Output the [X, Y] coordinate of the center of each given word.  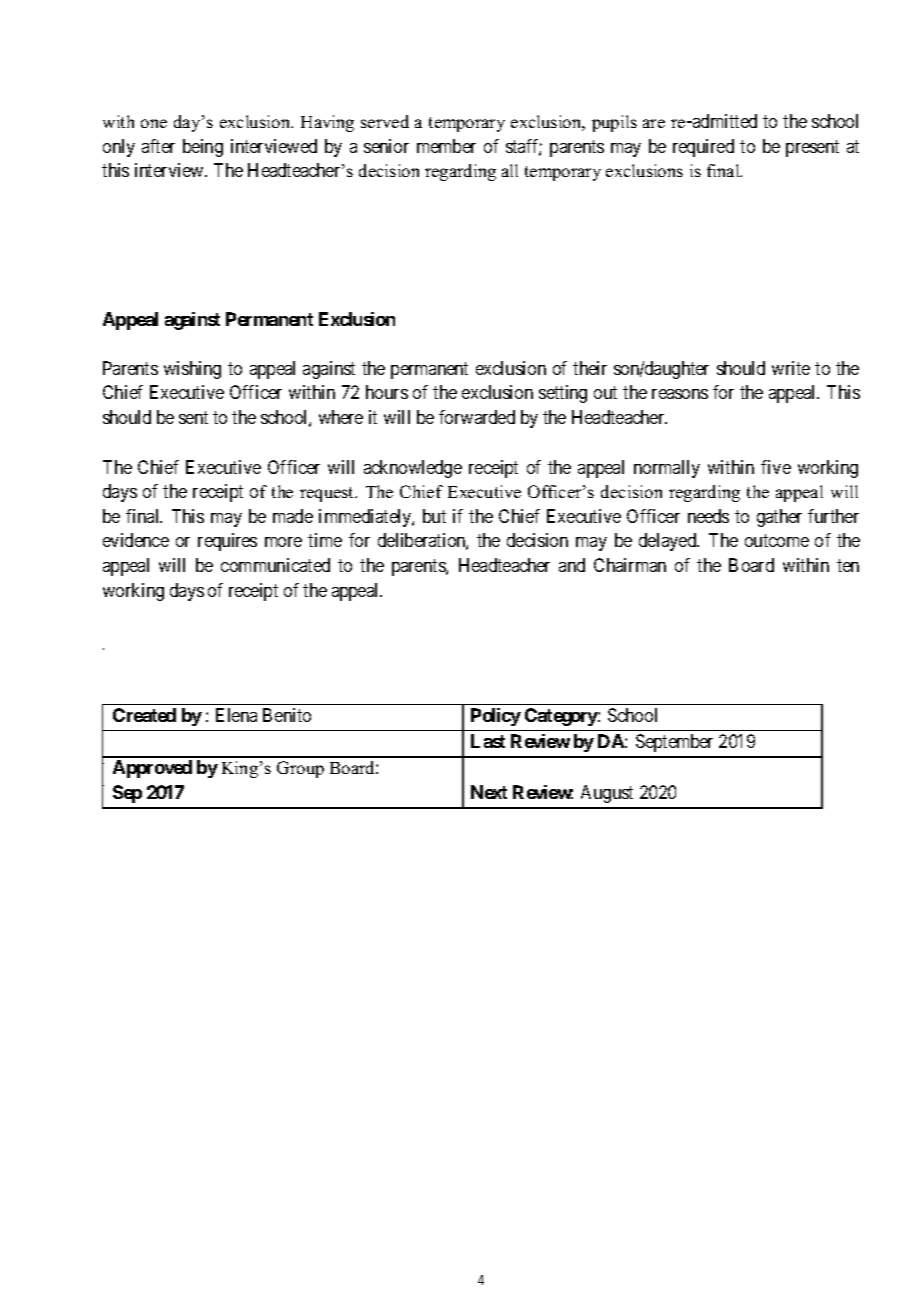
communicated [275, 565]
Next [489, 792]
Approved [152, 769]
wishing [192, 370]
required [703, 148]
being [203, 148]
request [328, 494]
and [572, 565]
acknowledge [413, 469]
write [791, 368]
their [590, 368]
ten [848, 565]
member [446, 146]
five [776, 467]
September [674, 743]
